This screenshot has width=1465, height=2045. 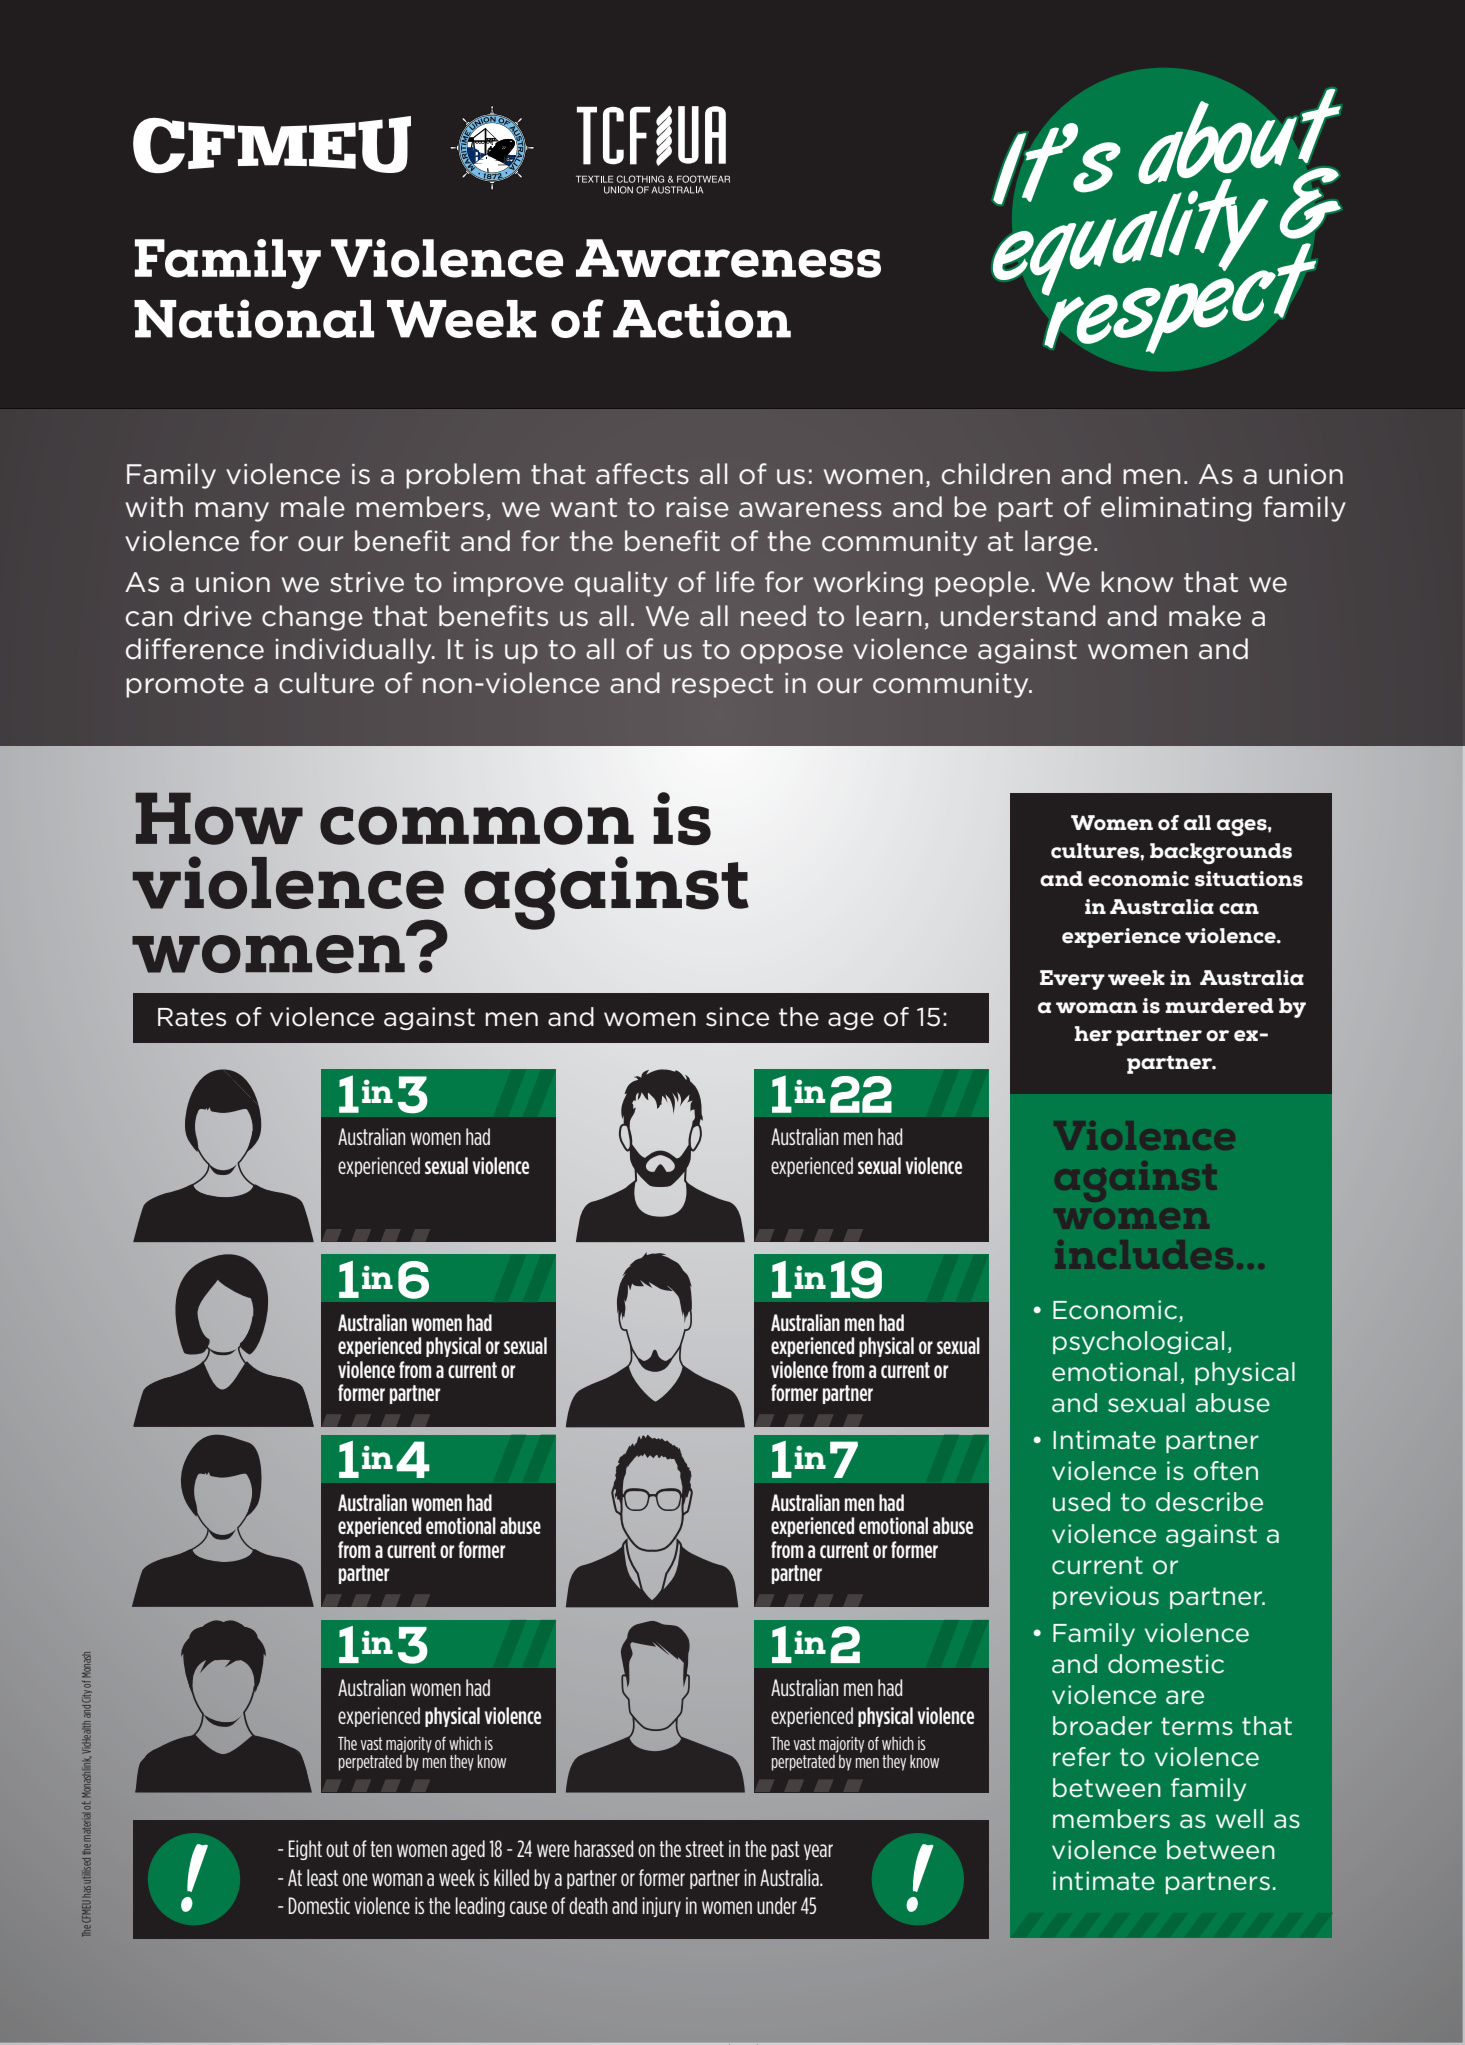 What do you see at coordinates (254, 318) in the screenshot?
I see `National` at bounding box center [254, 318].
